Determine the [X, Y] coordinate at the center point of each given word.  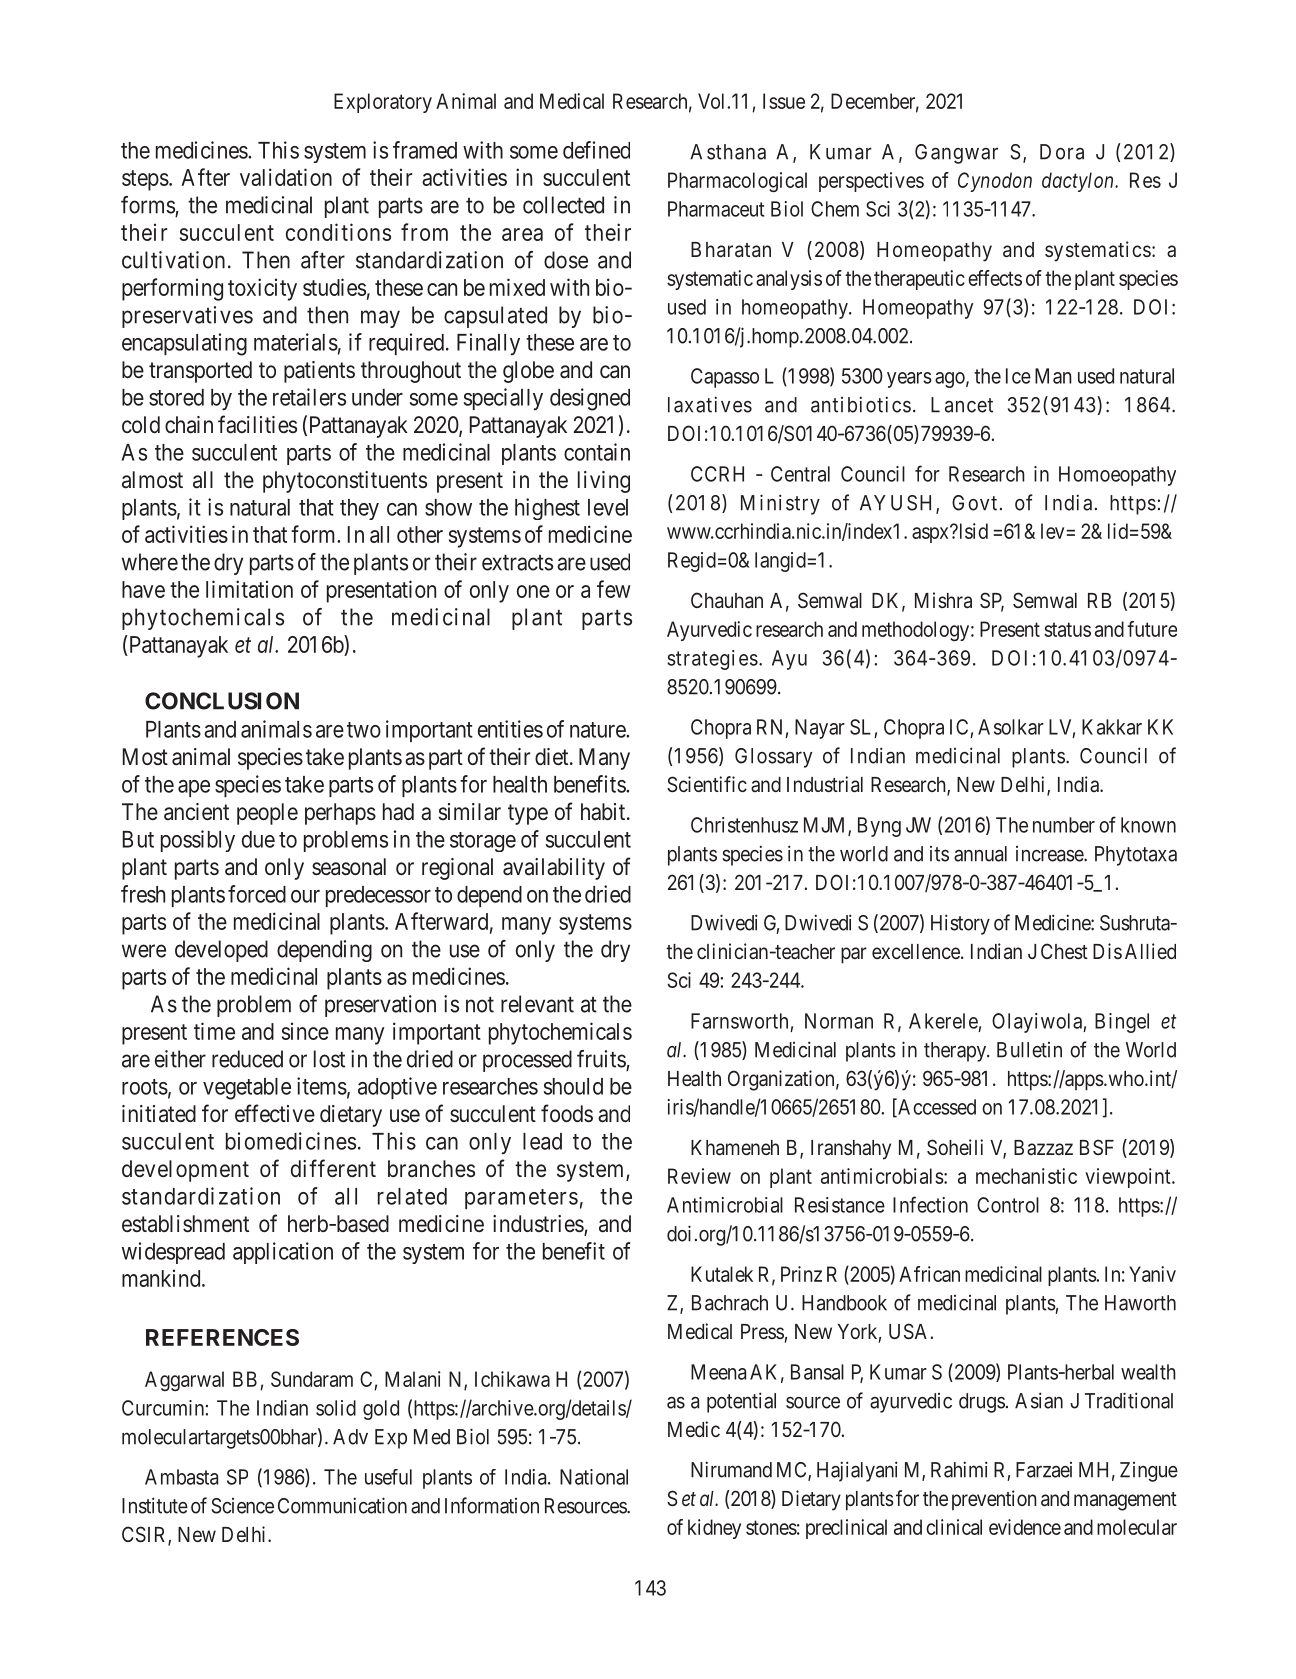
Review [699, 1176]
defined [596, 150]
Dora [1062, 152]
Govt [974, 503]
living [604, 482]
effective [275, 1113]
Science [242, 1506]
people [267, 814]
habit [604, 812]
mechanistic [1026, 1176]
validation [286, 177]
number [1064, 825]
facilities [257, 424]
